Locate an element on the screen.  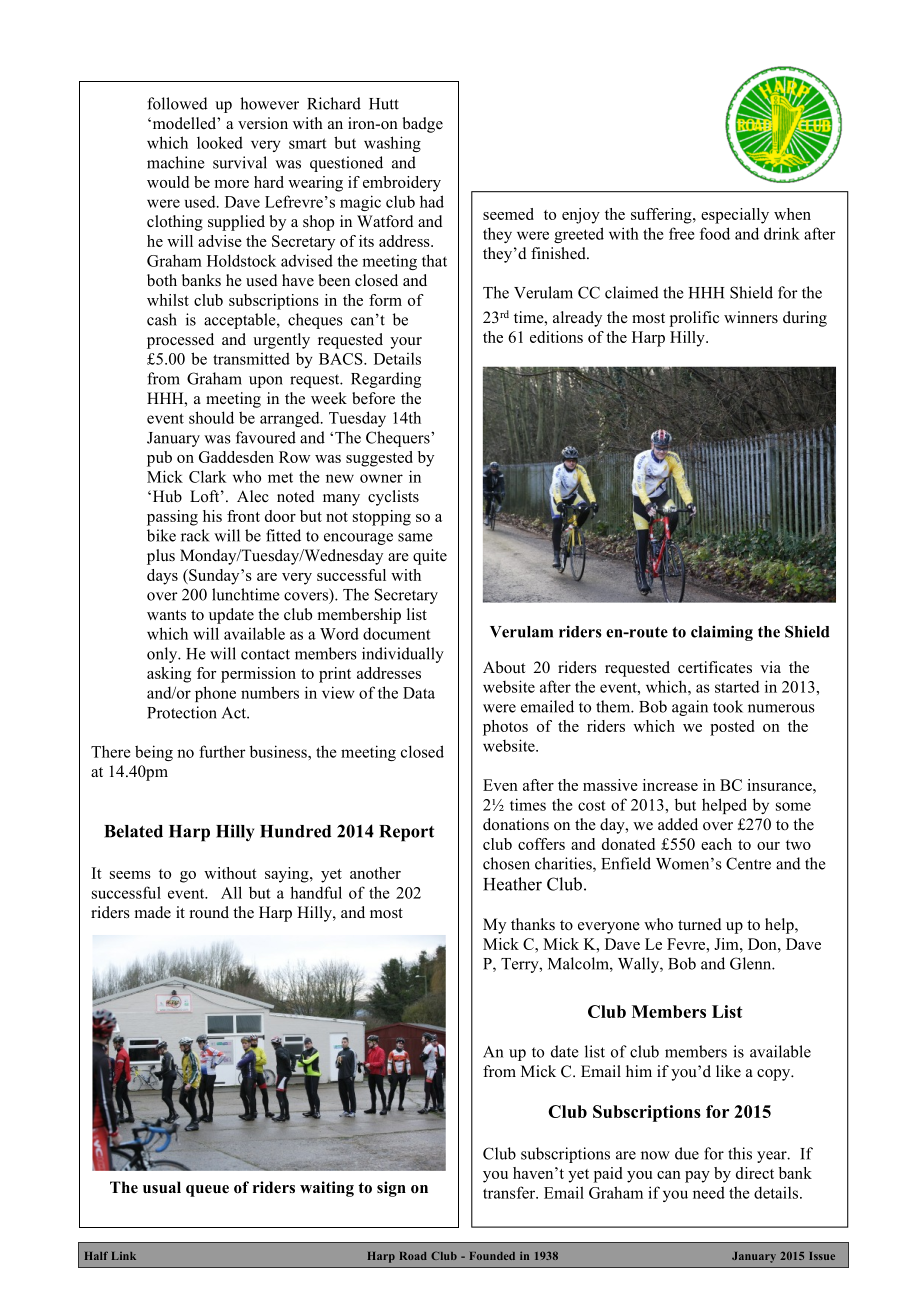
winners is located at coordinates (751, 317).
